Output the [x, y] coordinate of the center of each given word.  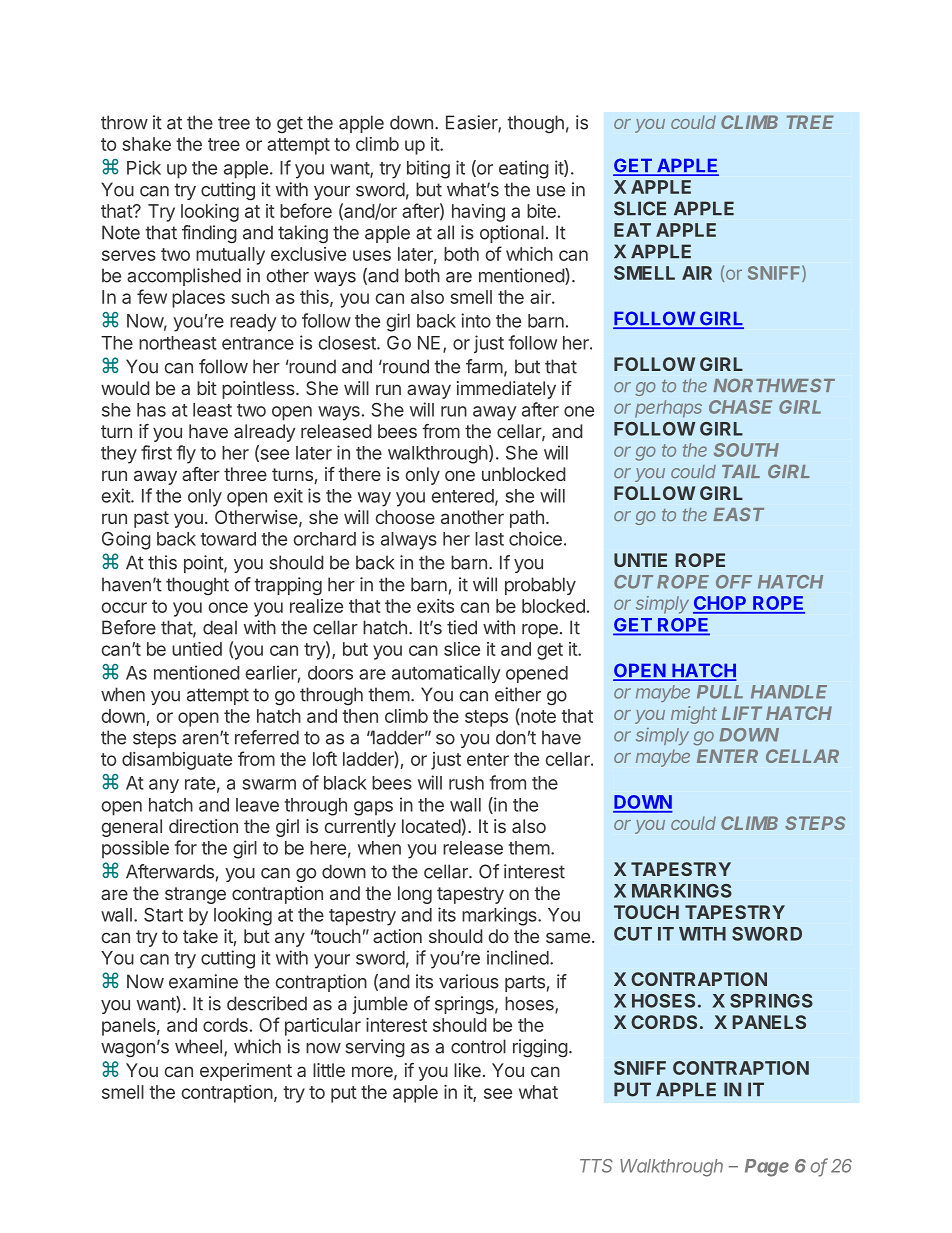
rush [466, 783]
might [694, 715]
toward [228, 539]
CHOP [721, 604]
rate [200, 783]
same [568, 937]
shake [146, 144]
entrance [258, 343]
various [469, 981]
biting [428, 169]
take [200, 936]
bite [541, 211]
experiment [246, 1072]
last [489, 539]
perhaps [668, 409]
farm [484, 366]
